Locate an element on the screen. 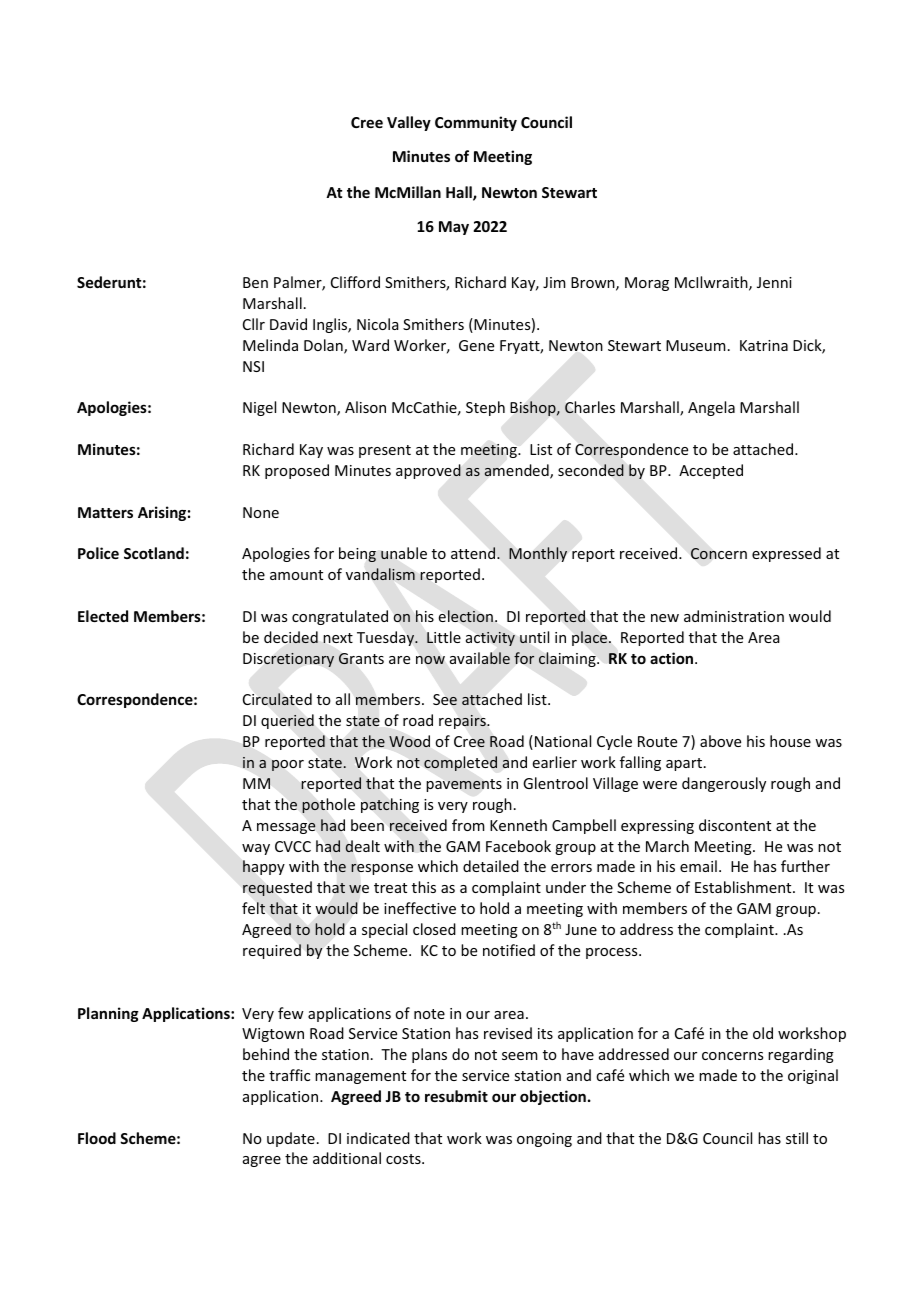 This screenshot has height=1308, width=924. Jenni is located at coordinates (774, 282).
